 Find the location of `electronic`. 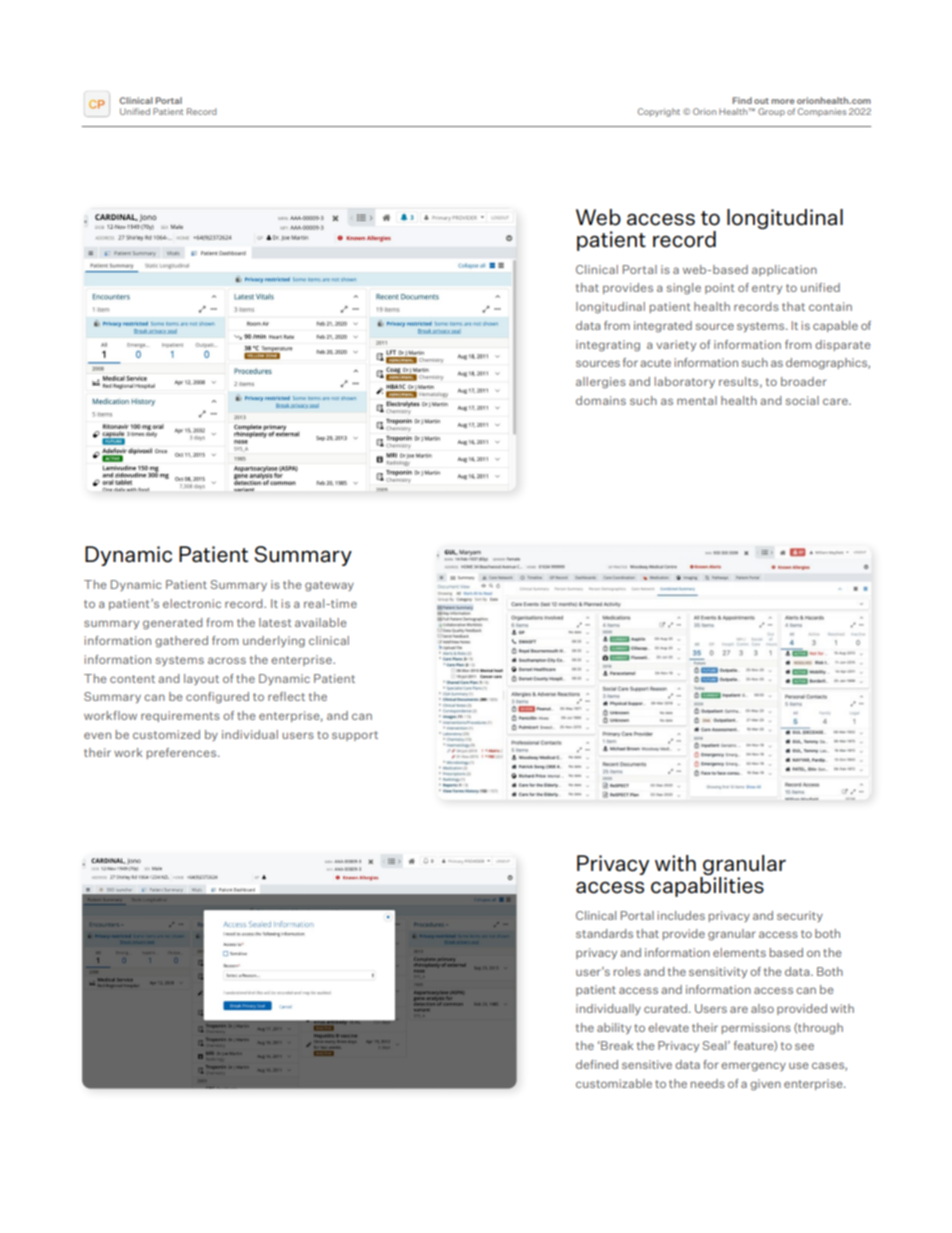

electronic is located at coordinates (192, 603).
